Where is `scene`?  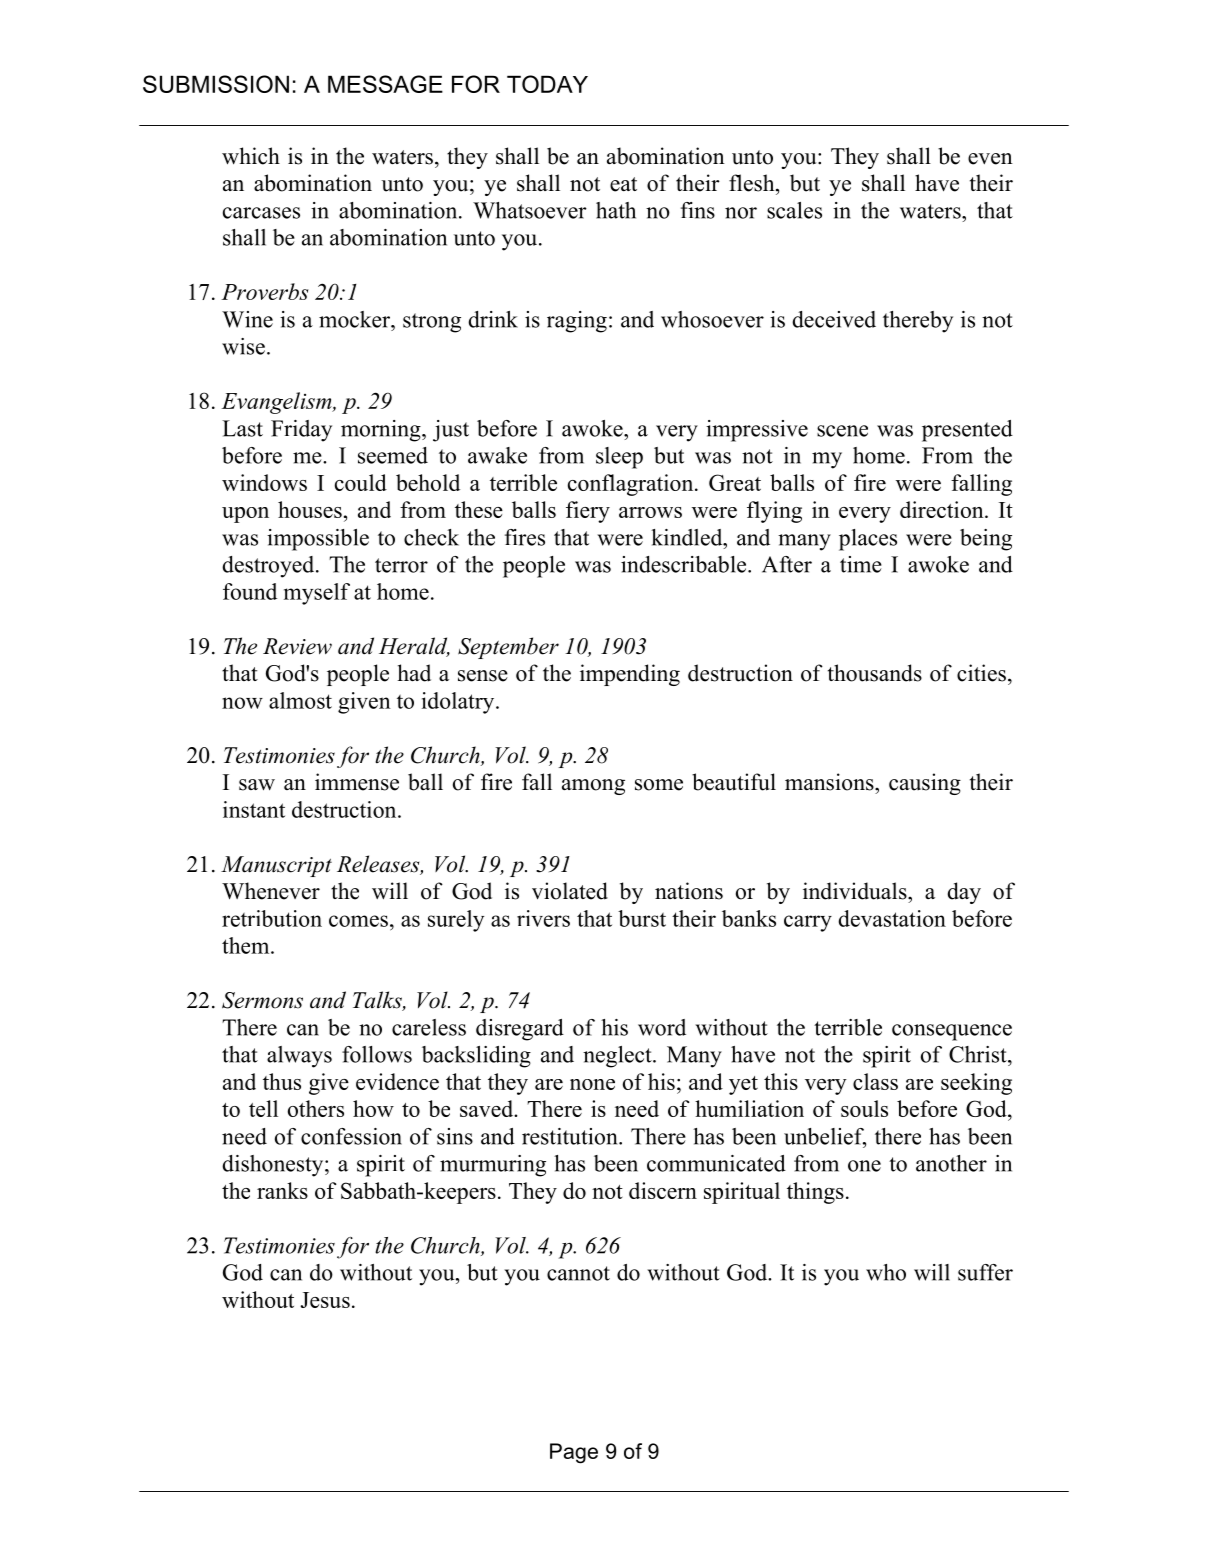
scene is located at coordinates (842, 431).
